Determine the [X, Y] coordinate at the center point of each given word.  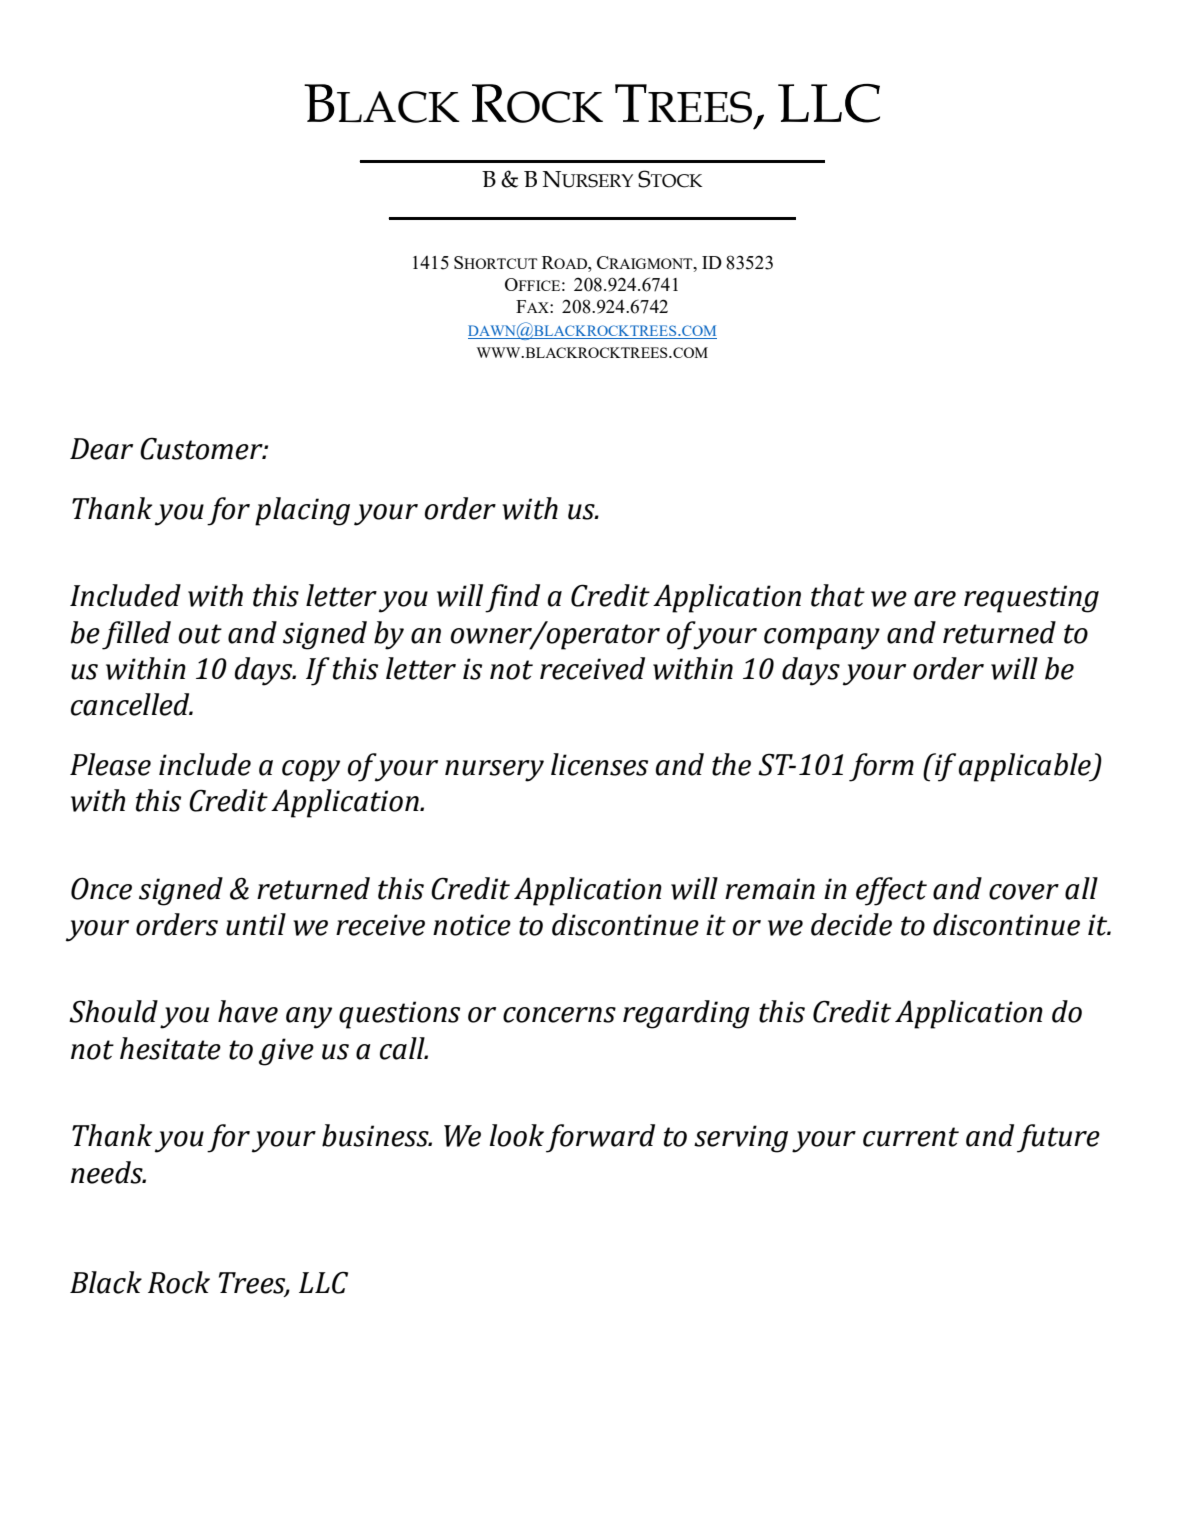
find [512, 598]
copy [311, 771]
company [822, 639]
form [881, 767]
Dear [101, 449]
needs [108, 1172]
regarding [686, 1014]
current [911, 1137]
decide [851, 924]
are [935, 599]
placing [302, 511]
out [200, 634]
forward [600, 1138]
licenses [599, 764]
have [248, 1011]
